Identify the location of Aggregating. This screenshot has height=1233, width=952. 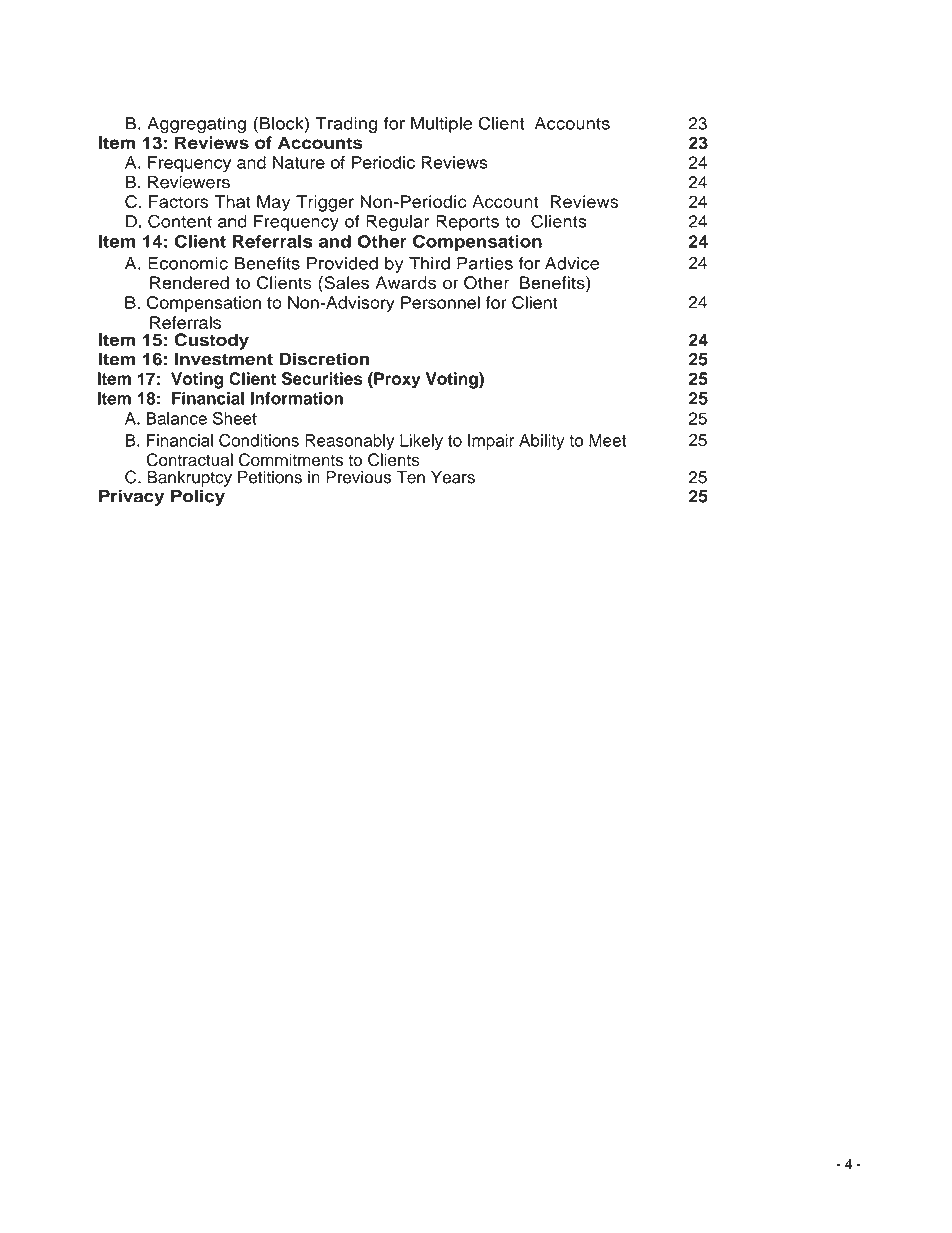
(196, 125).
